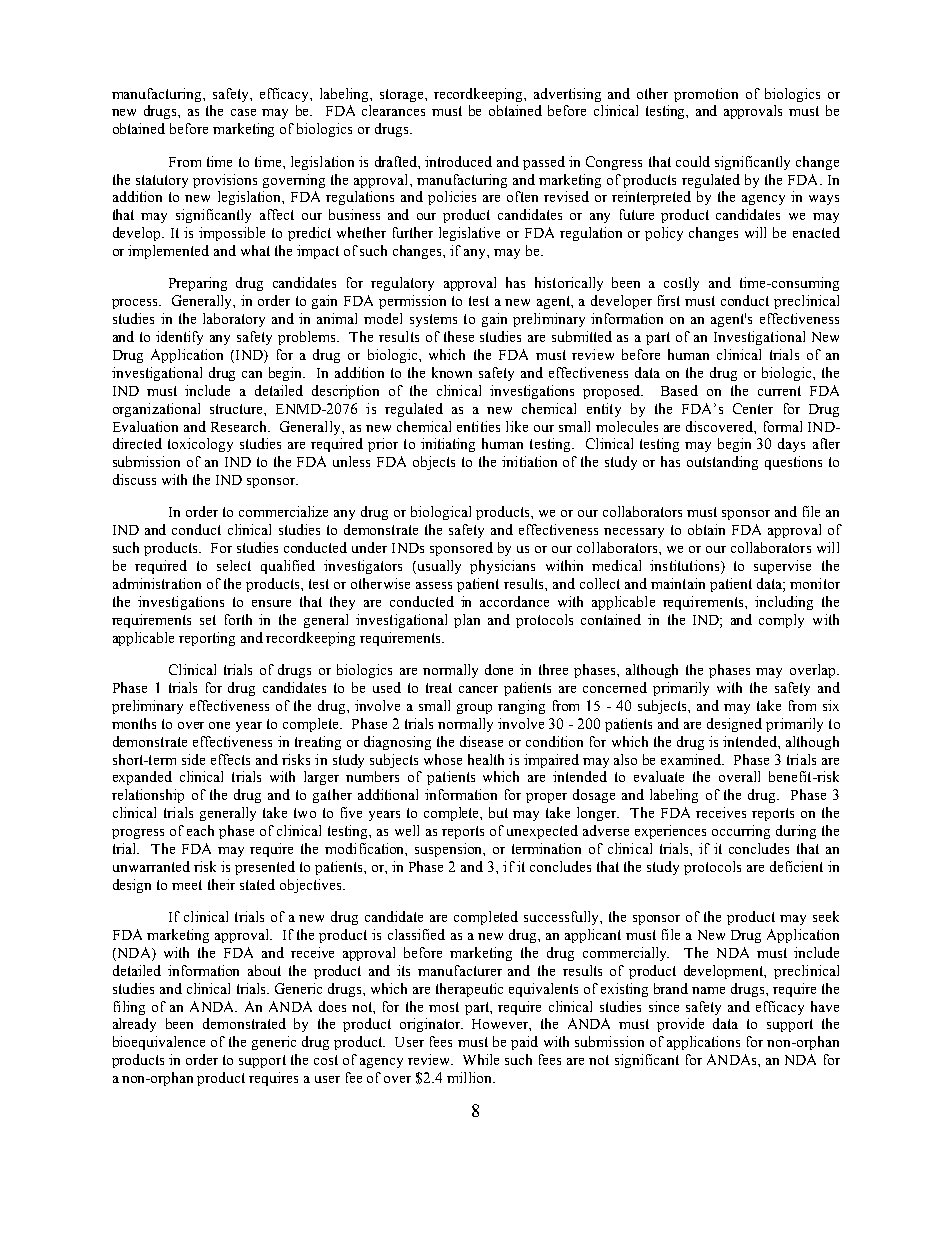 Image resolution: width=952 pixels, height=1233 pixels. I want to click on promotion, so click(706, 95).
